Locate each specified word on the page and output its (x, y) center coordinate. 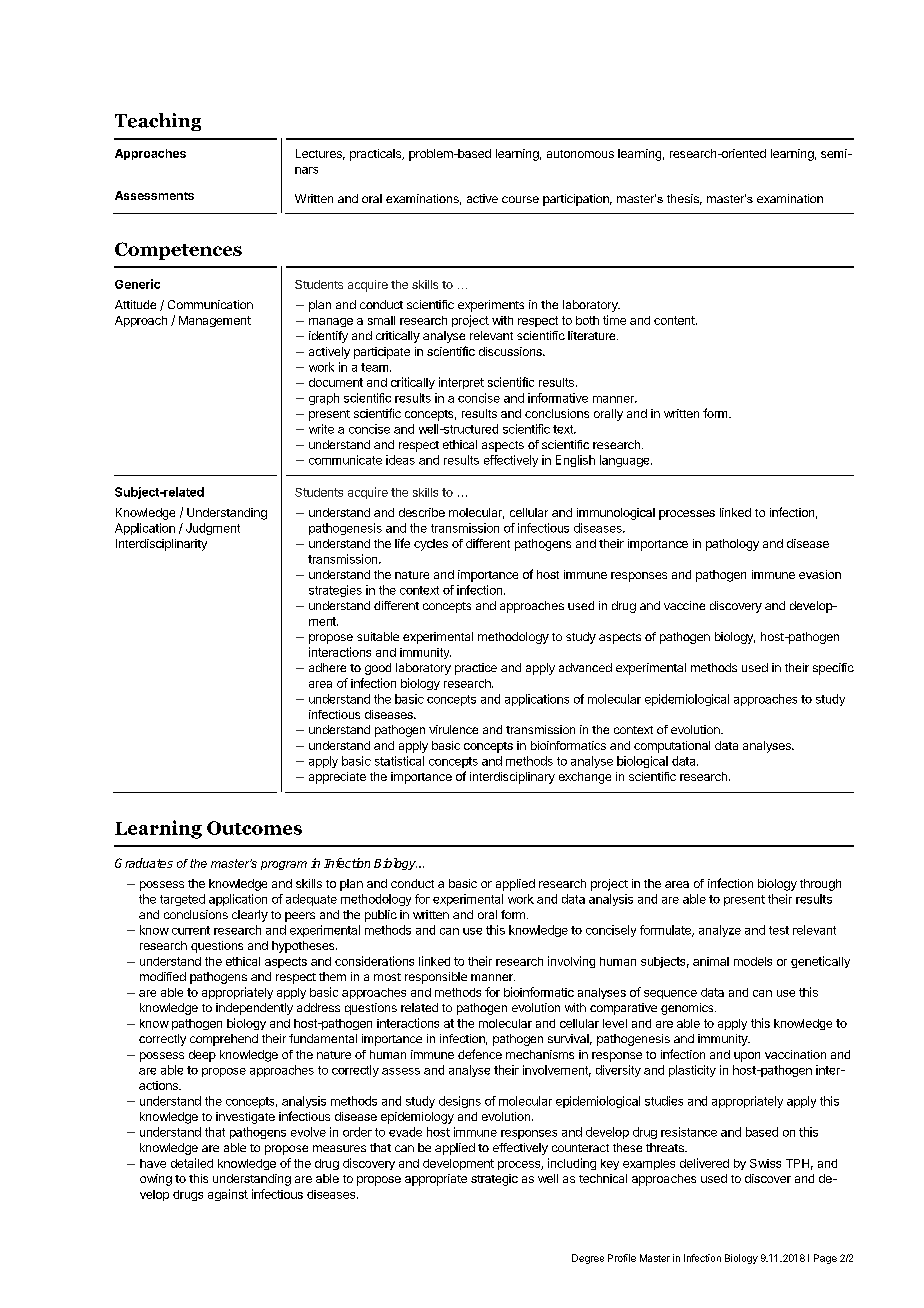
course (520, 199)
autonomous (580, 154)
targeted (182, 900)
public (381, 916)
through (820, 885)
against (228, 1195)
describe (422, 512)
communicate (345, 460)
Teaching (158, 122)
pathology (732, 545)
